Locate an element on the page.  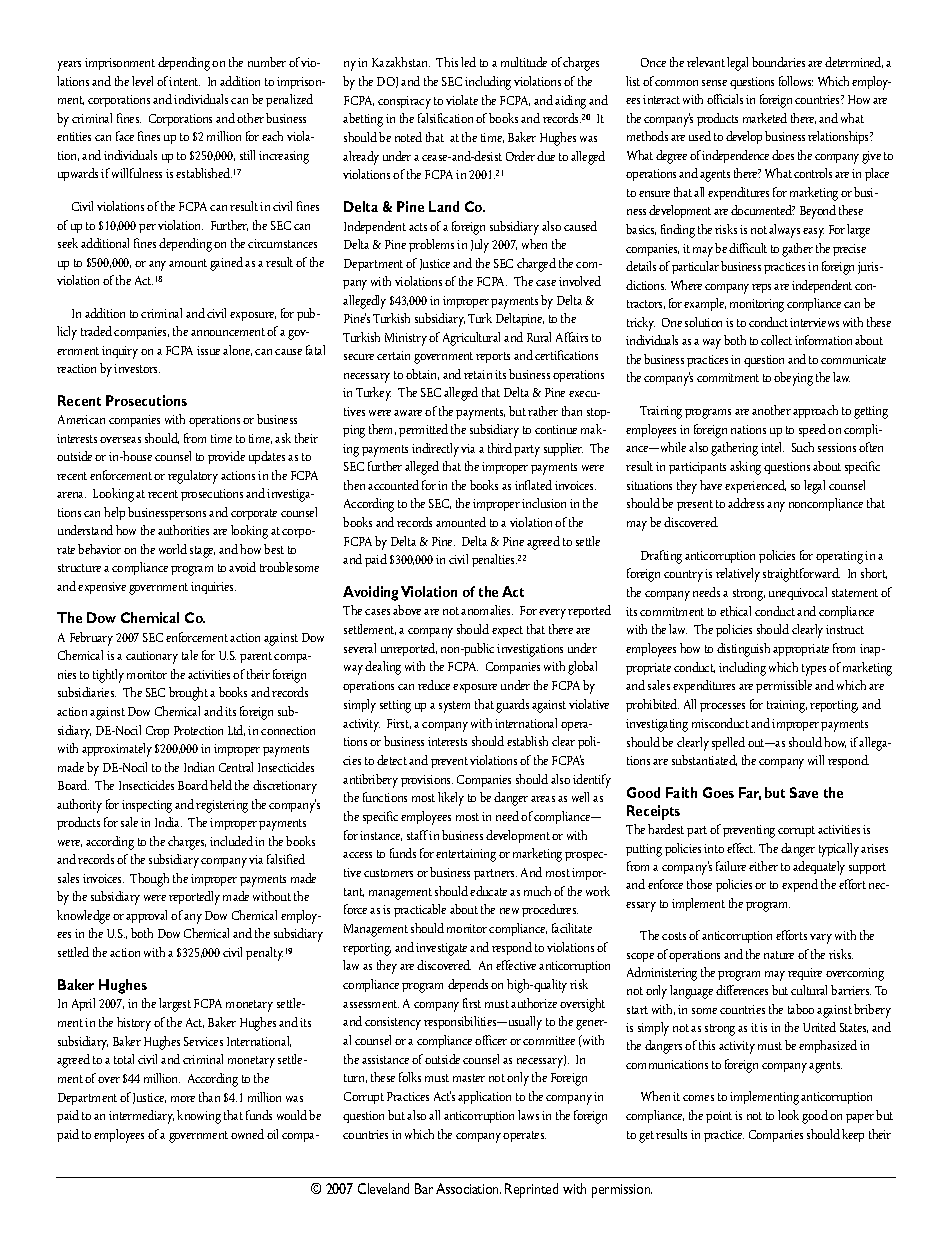
educate is located at coordinates (488, 891).
